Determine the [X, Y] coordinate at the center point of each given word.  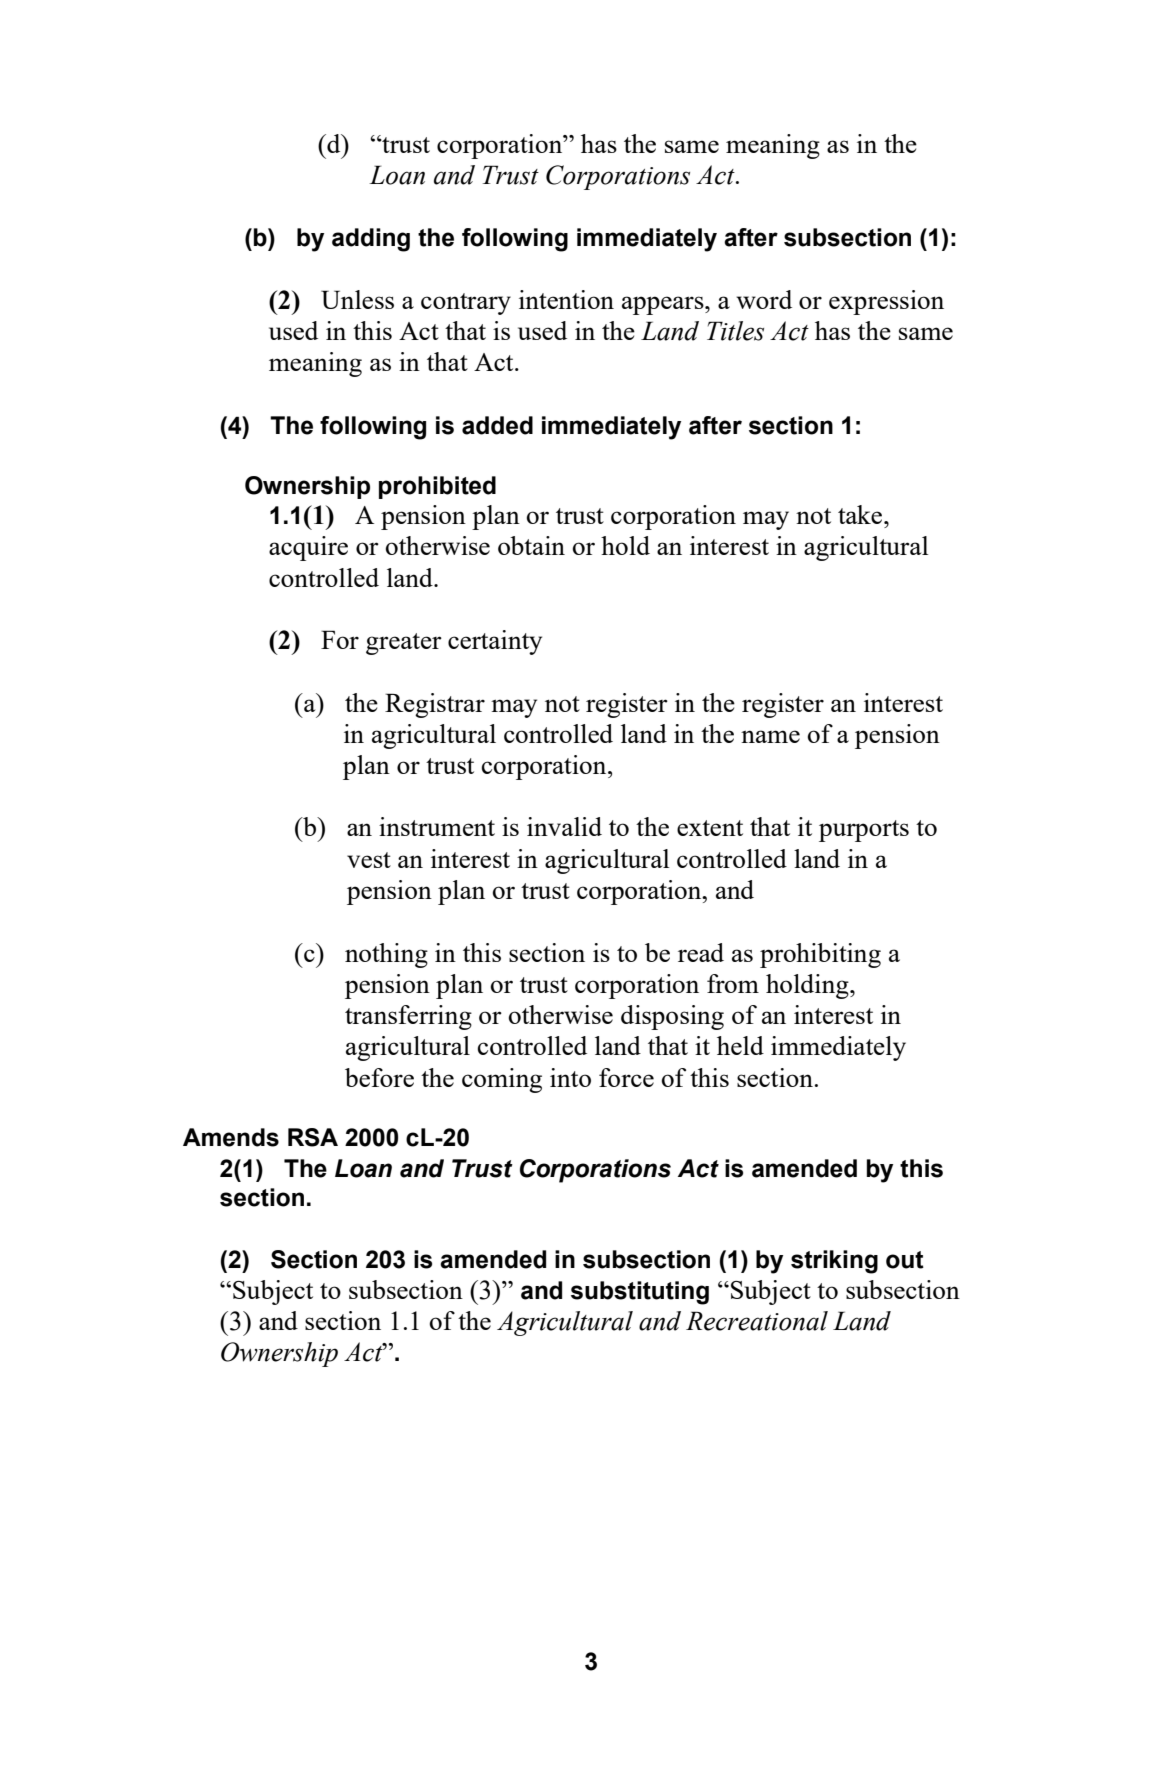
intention [566, 299]
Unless [357, 299]
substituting [640, 1293]
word [764, 299]
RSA [313, 1137]
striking [834, 1262]
